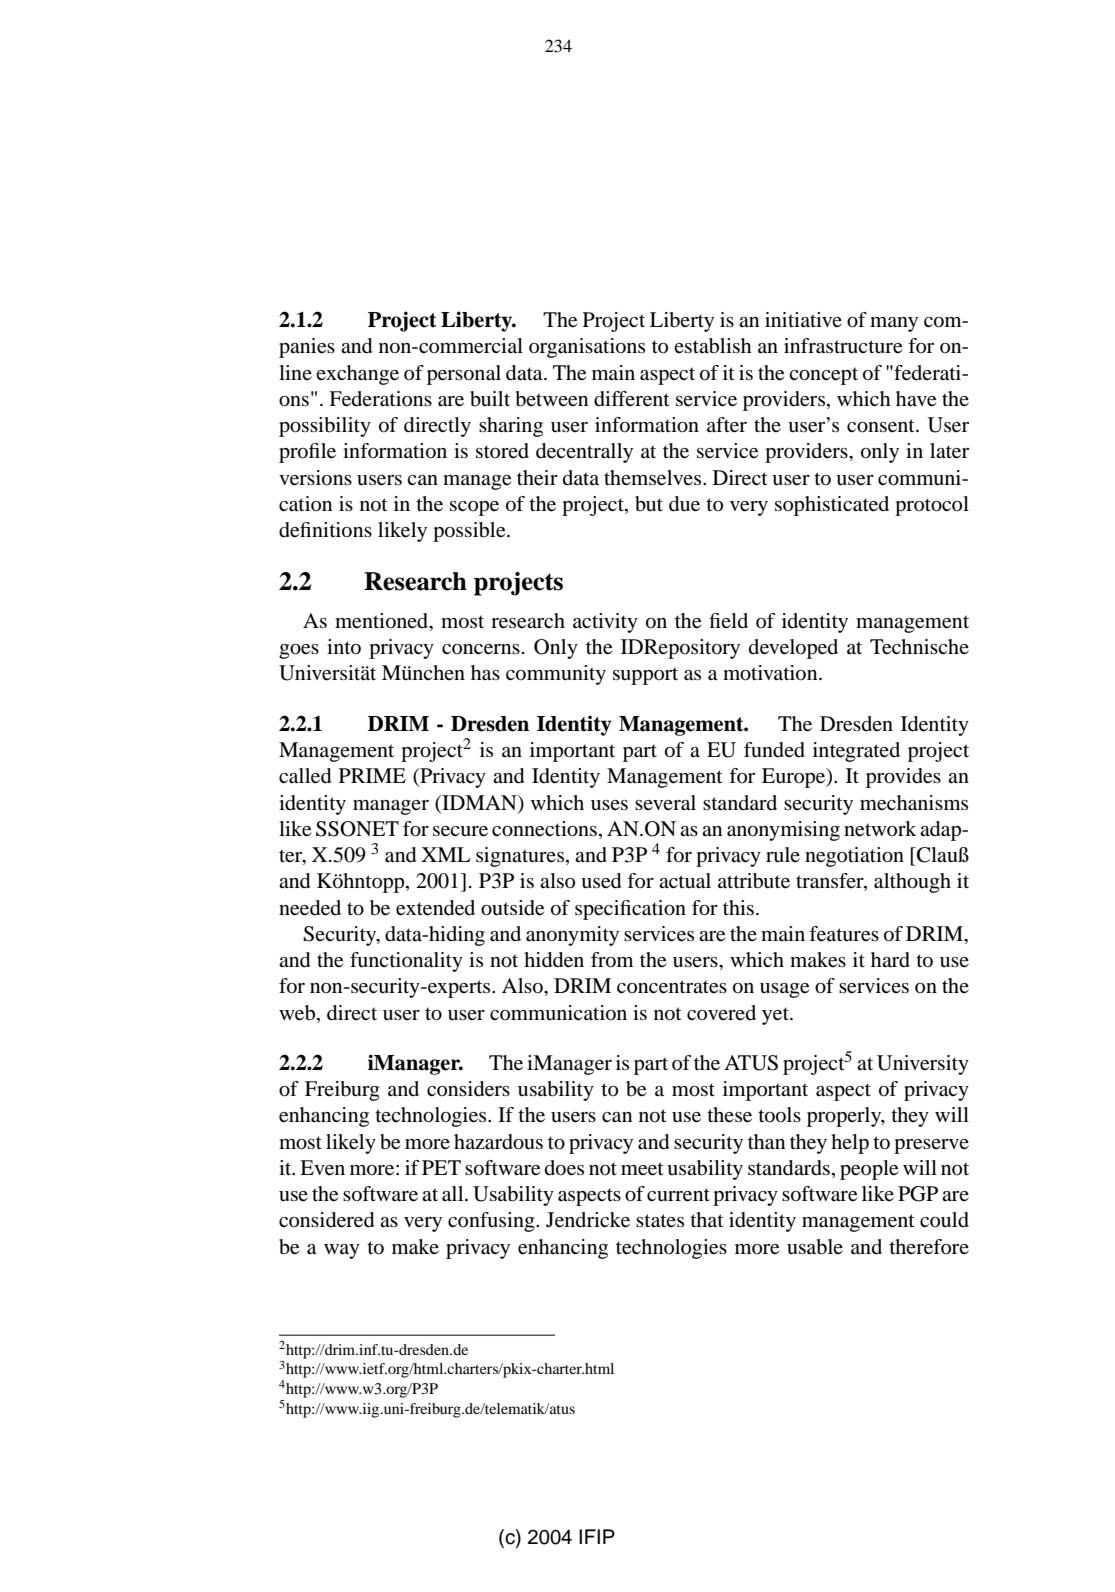 Image resolution: width=1115 pixels, height=1592 pixels. What do you see at coordinates (464, 375) in the document?
I see `personal` at bounding box center [464, 375].
